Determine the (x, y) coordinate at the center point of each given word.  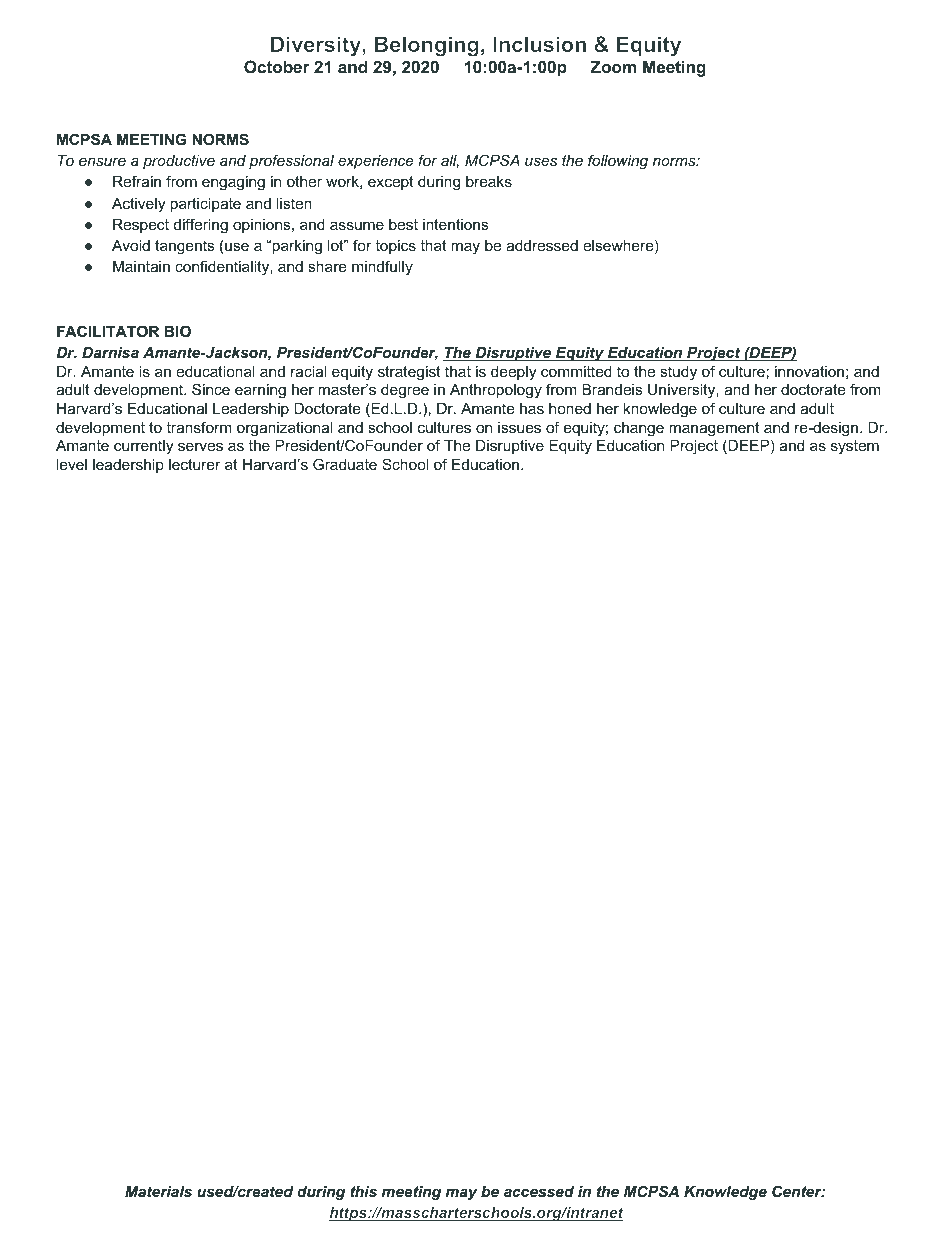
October (277, 66)
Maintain (141, 266)
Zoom (613, 66)
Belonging (427, 46)
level (72, 464)
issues (519, 427)
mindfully (382, 268)
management (714, 429)
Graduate (345, 464)
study (678, 373)
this (364, 1191)
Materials (158, 1191)
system (855, 447)
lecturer (195, 464)
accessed (539, 1191)
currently (143, 447)
